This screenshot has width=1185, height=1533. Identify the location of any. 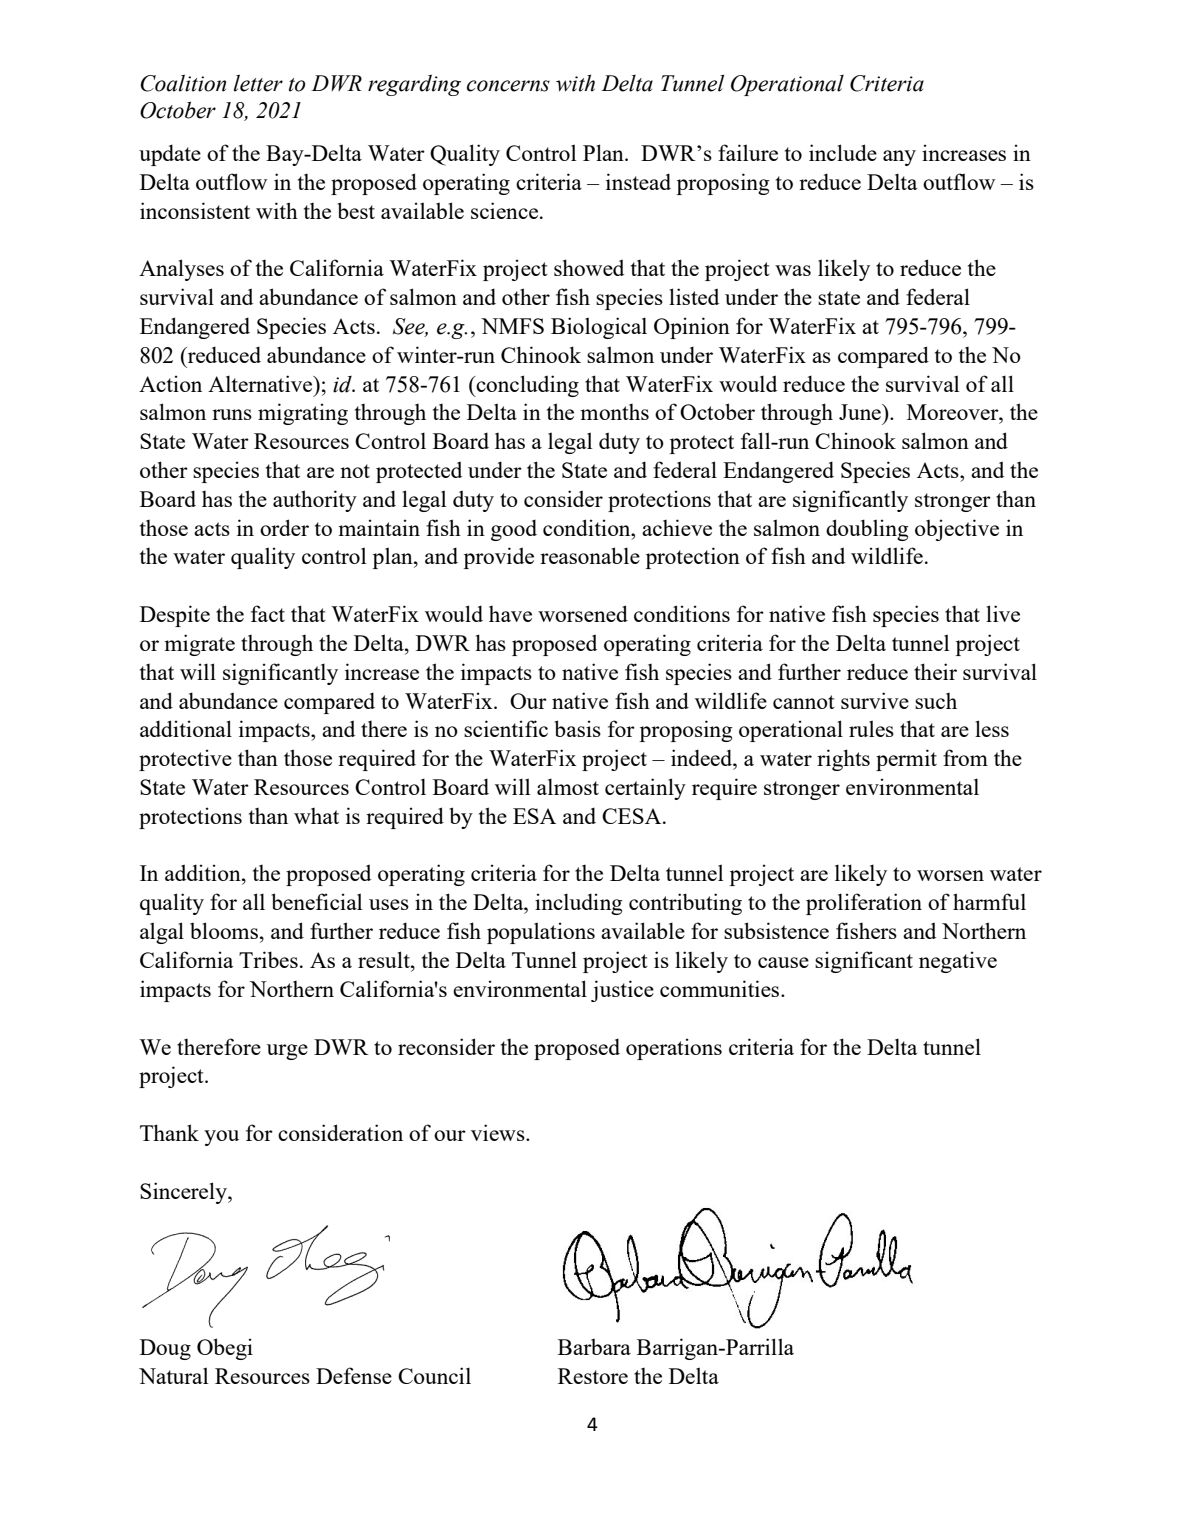
(899, 158).
